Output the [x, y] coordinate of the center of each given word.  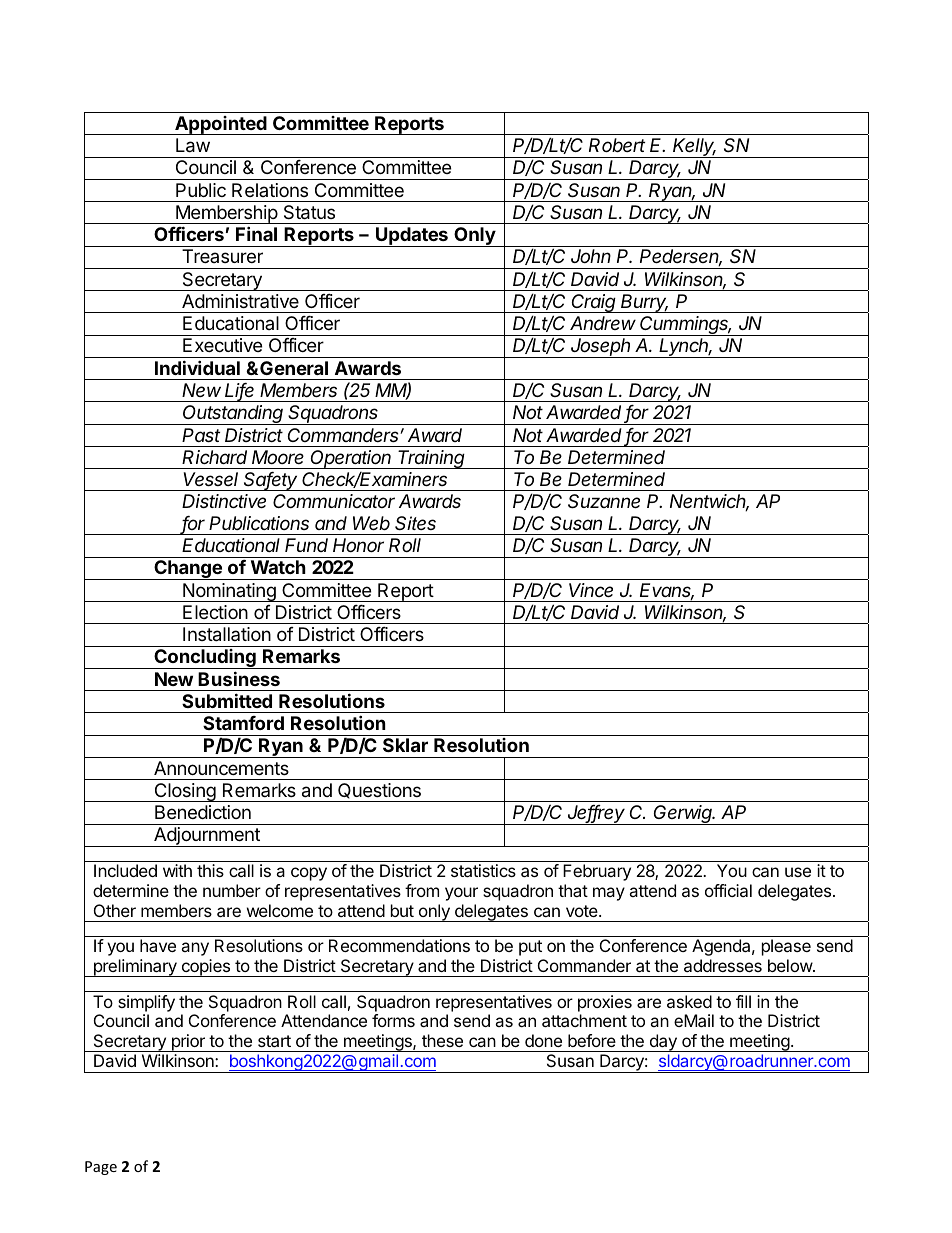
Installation [227, 634]
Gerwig [683, 815]
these [442, 1040]
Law [193, 145]
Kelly [694, 148]
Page [101, 1168]
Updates [412, 237]
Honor [358, 545]
